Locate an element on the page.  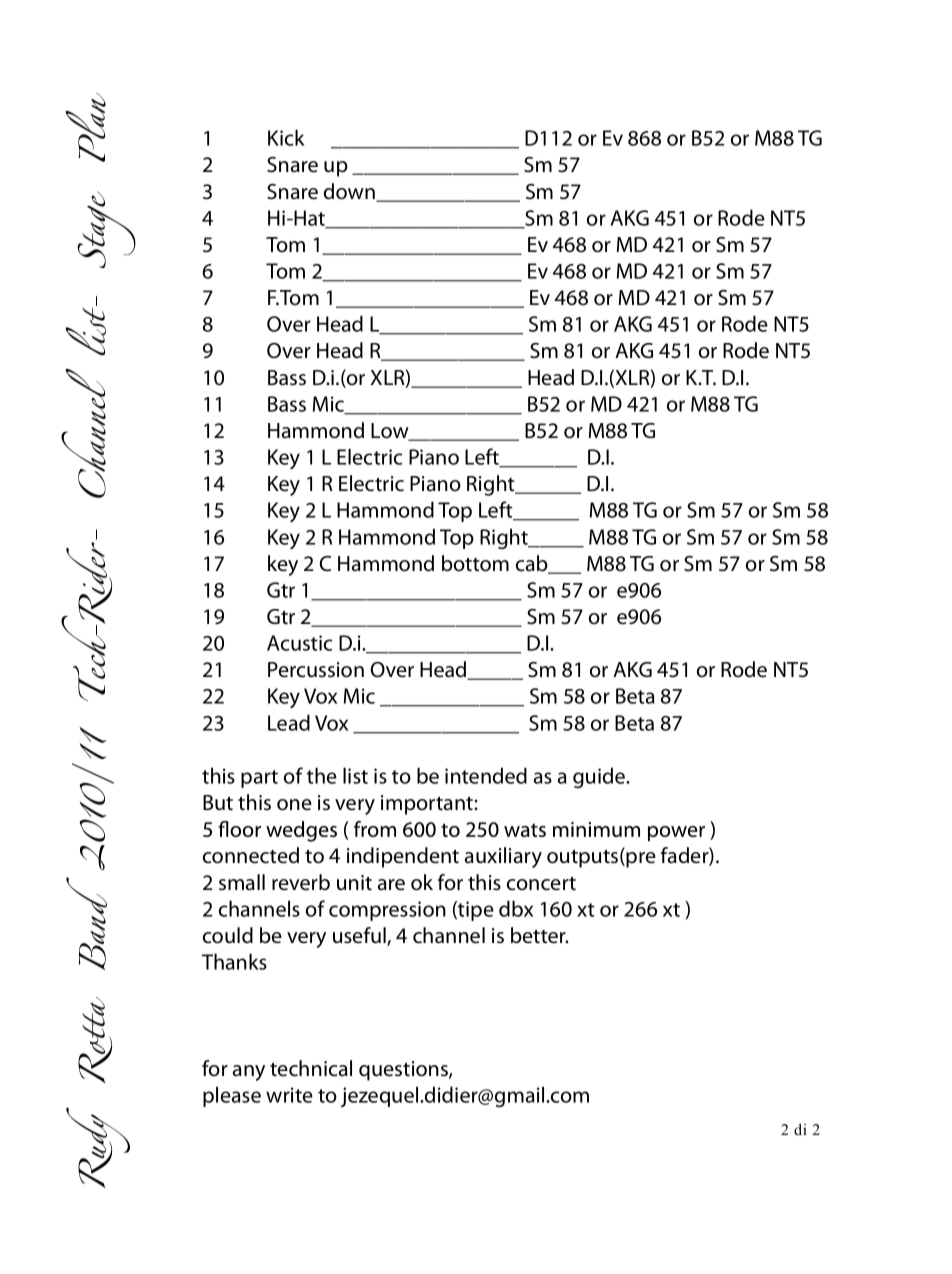
Percussion is located at coordinates (316, 670).
